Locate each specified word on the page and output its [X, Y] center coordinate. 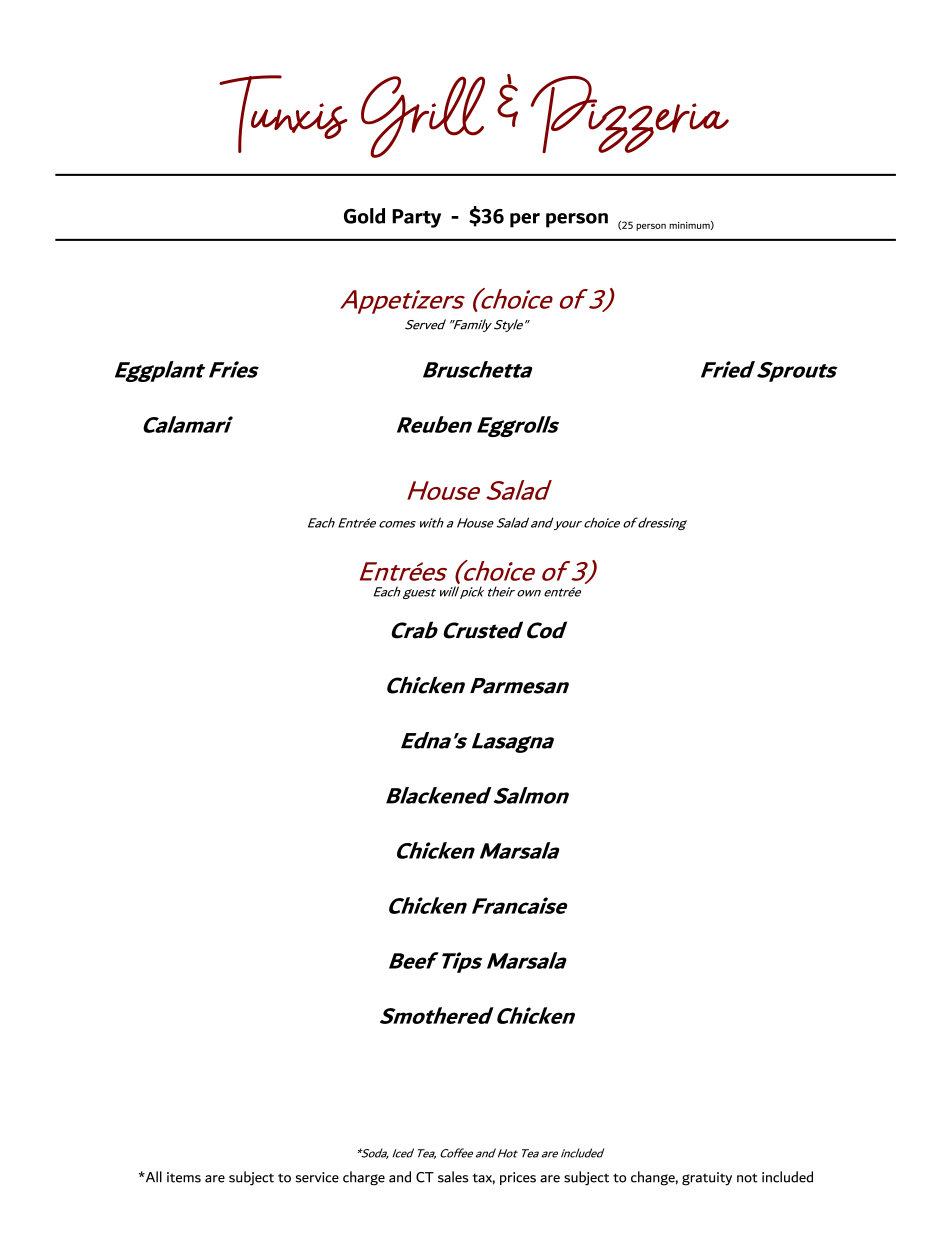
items [184, 1177]
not [747, 1178]
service [317, 1177]
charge [364, 1178]
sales [453, 1177]
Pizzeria [629, 114]
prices [518, 1178]
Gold [364, 216]
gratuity [707, 1179]
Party [416, 218]
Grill [423, 117]
